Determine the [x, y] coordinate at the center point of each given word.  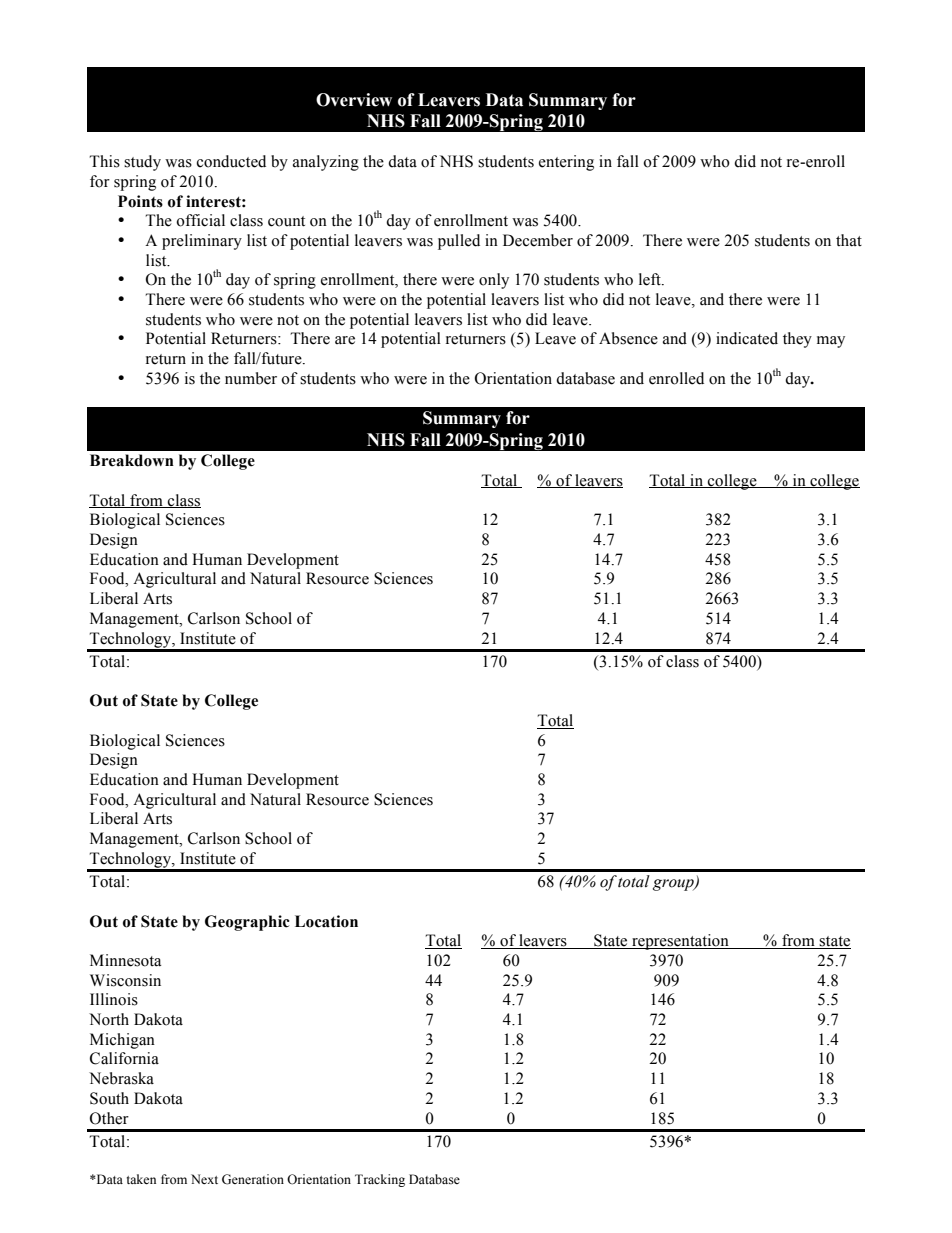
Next [204, 1179]
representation [680, 942]
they [797, 340]
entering [566, 163]
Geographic [247, 923]
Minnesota [125, 960]
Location [326, 921]
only [494, 281]
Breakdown [132, 460]
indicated [747, 338]
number [251, 378]
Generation [253, 1179]
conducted [231, 161]
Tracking [380, 1180]
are [345, 340]
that [849, 240]
